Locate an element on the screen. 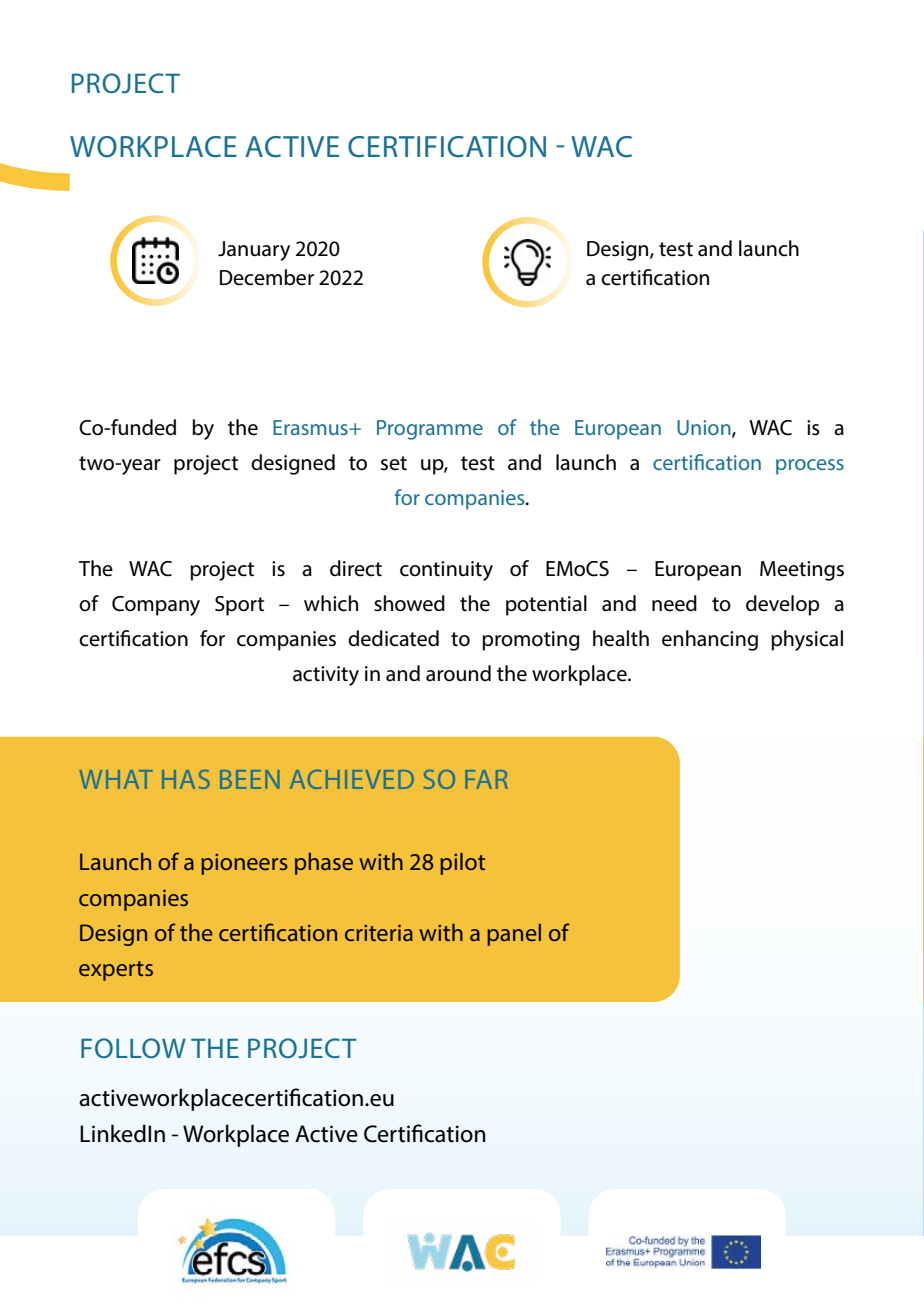 The image size is (924, 1311). December is located at coordinates (267, 277).
